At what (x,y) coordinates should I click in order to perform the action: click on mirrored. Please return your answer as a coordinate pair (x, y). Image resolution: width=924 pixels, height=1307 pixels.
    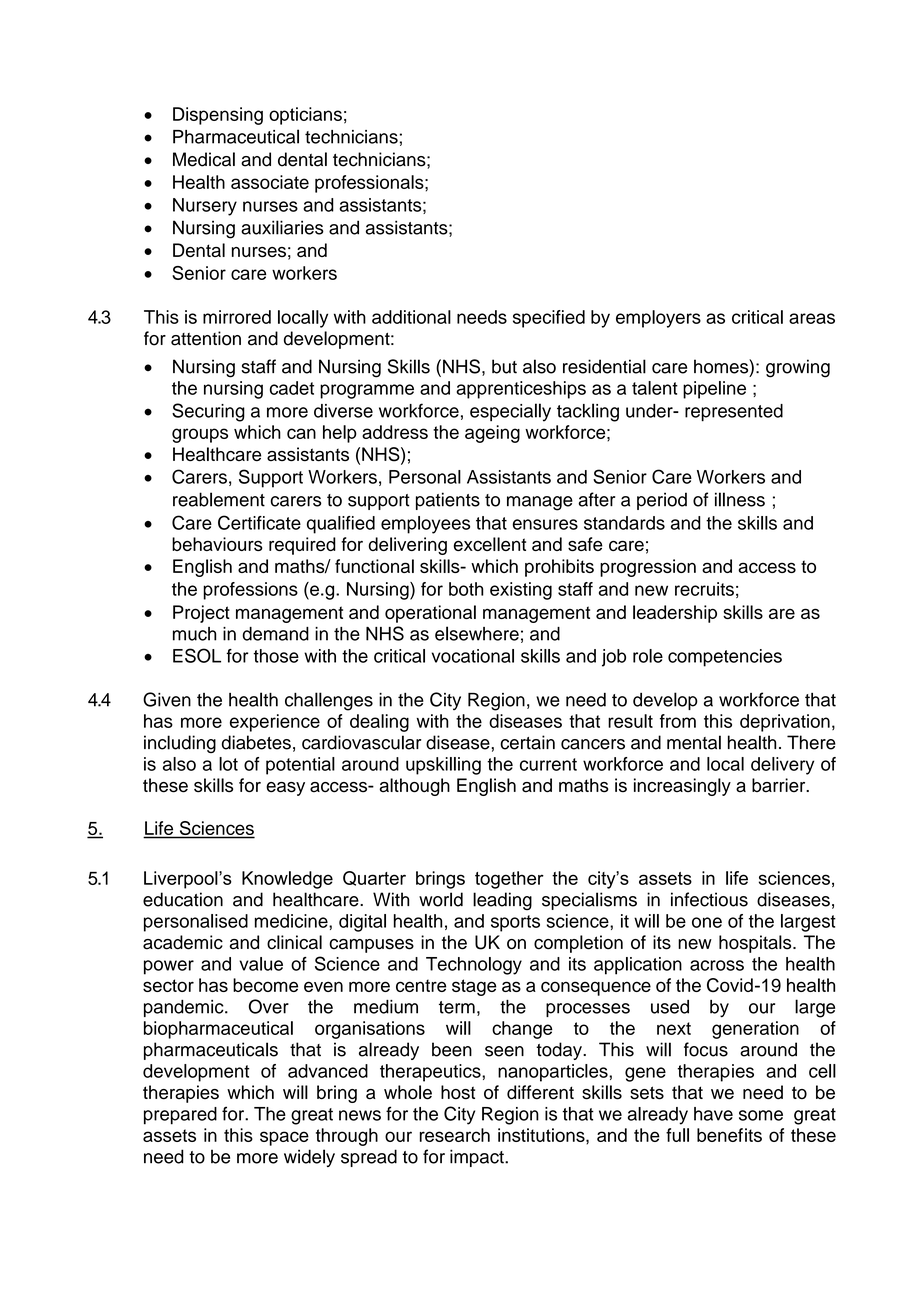
    Looking at the image, I should click on (237, 317).
